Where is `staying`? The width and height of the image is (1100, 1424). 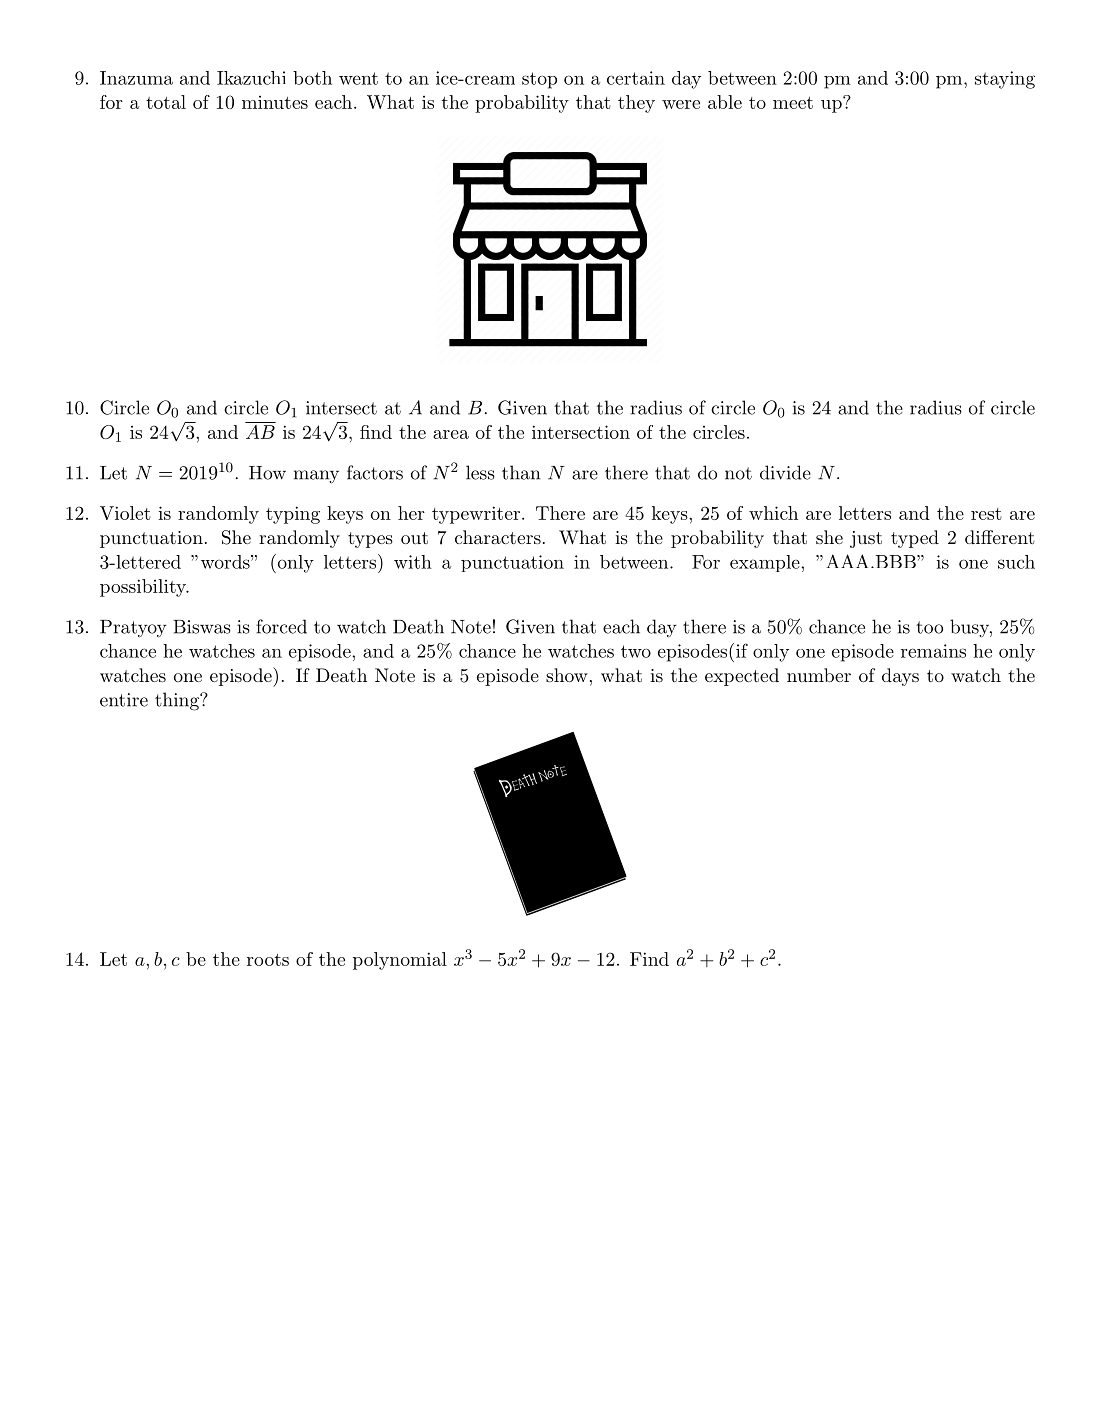 staying is located at coordinates (1005, 80).
